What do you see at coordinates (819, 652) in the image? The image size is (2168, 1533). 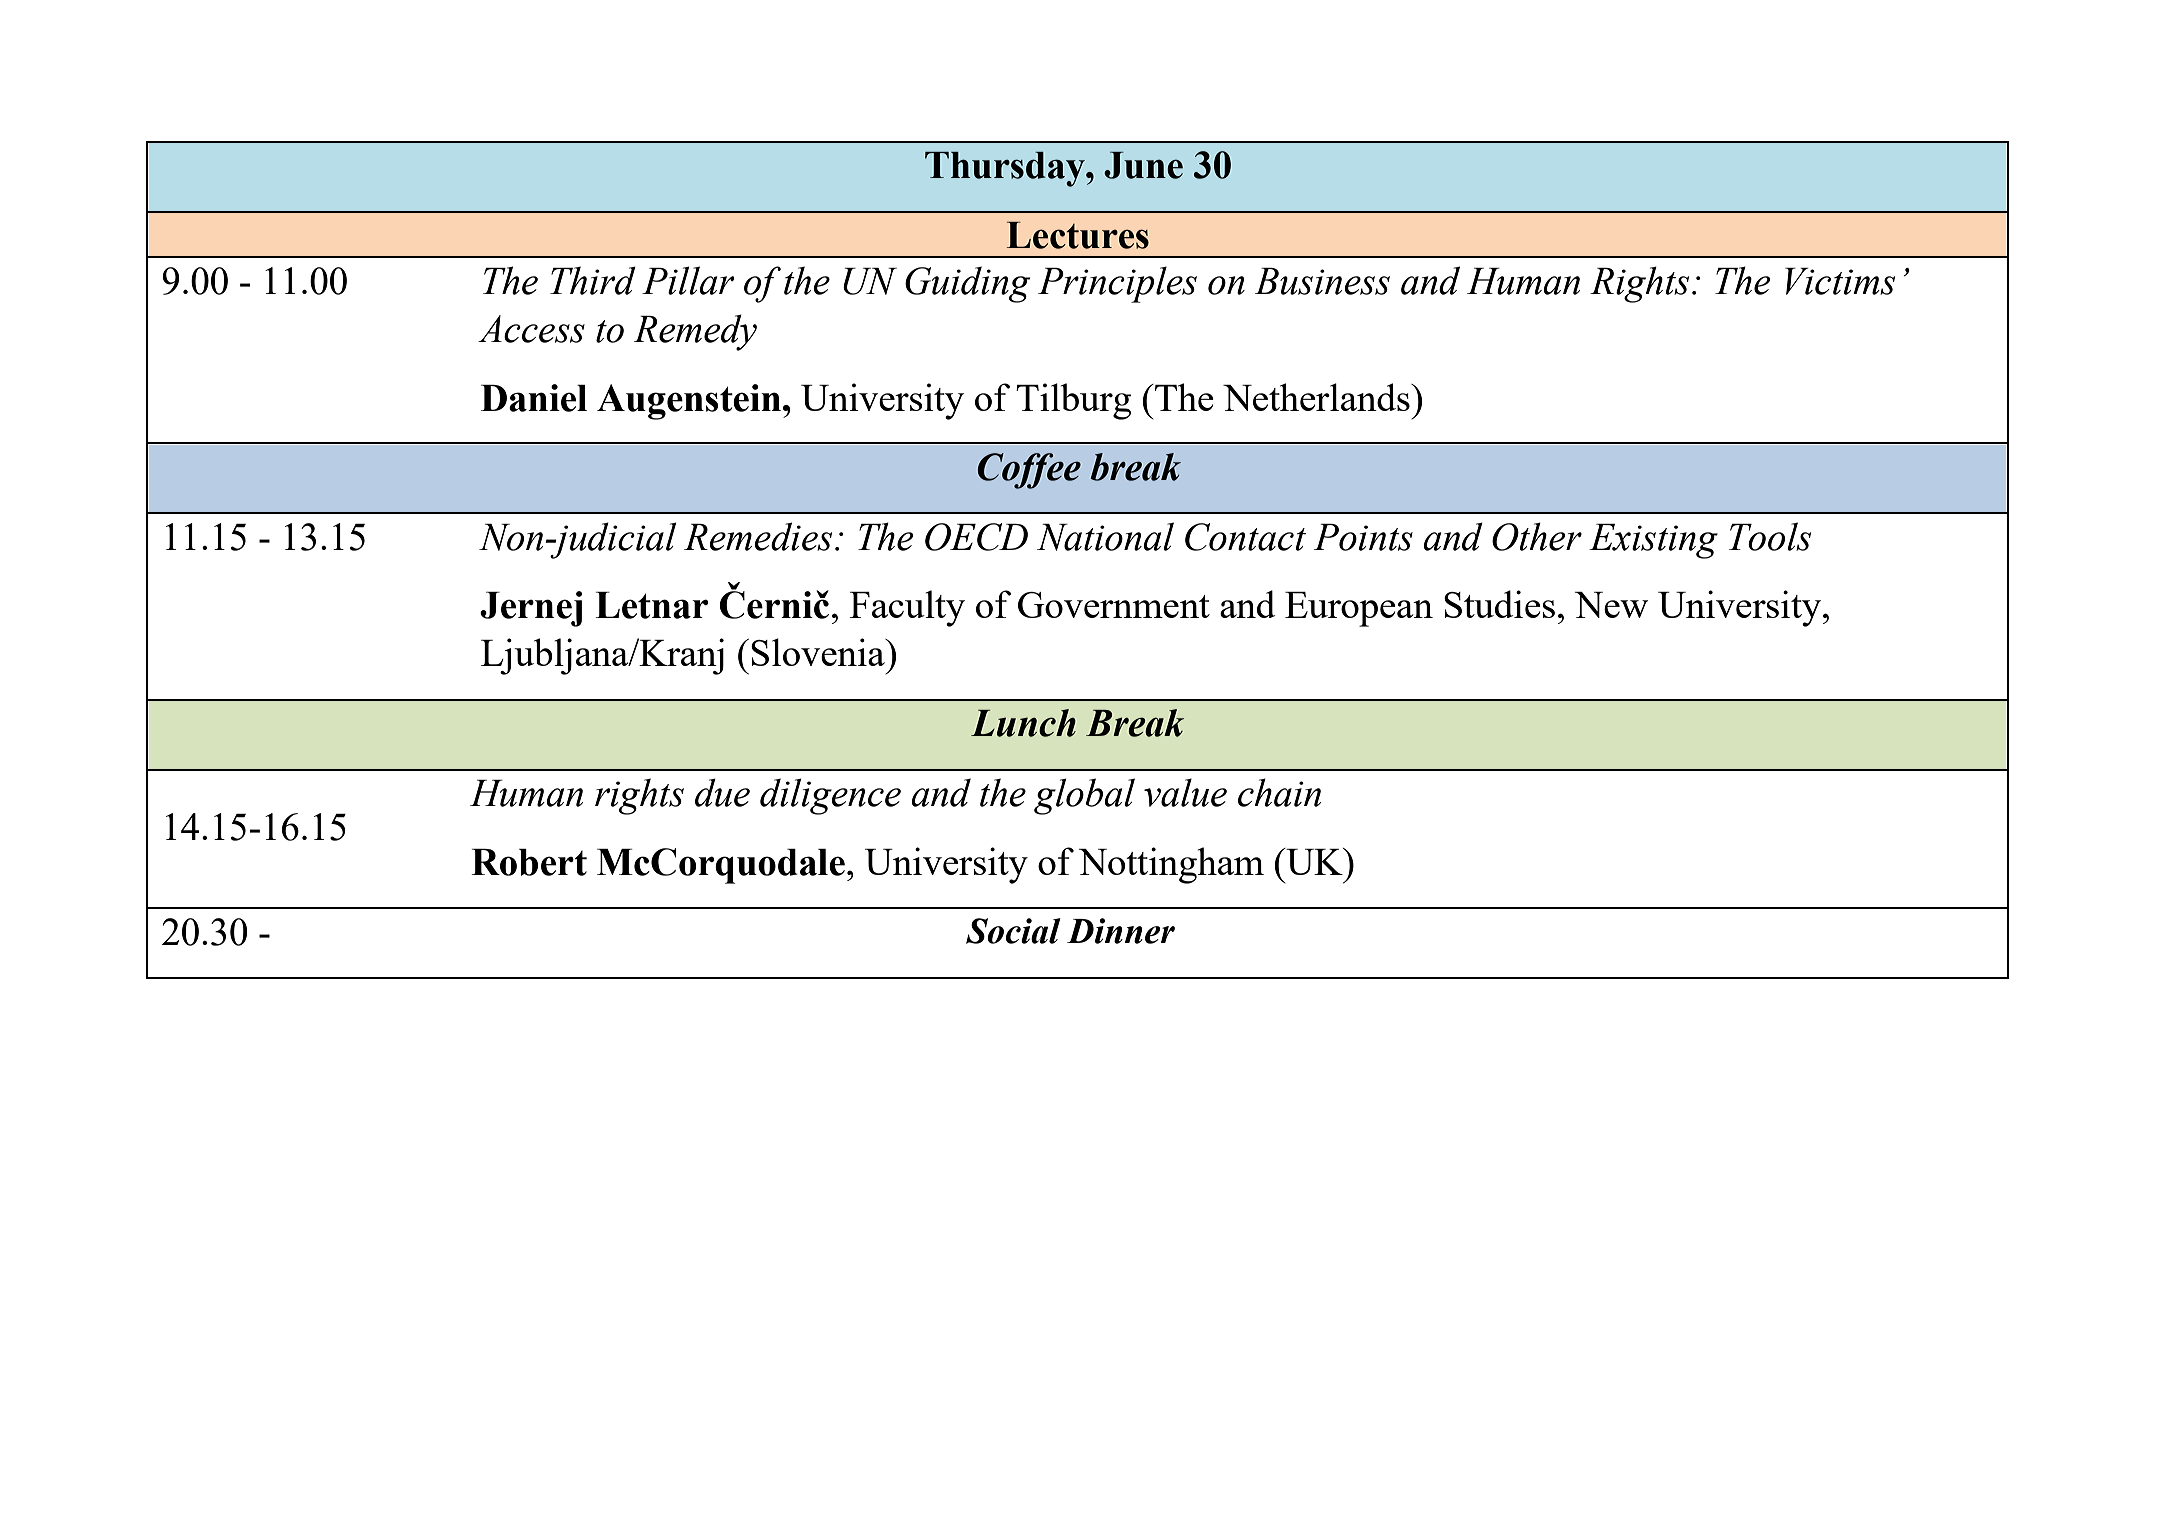 I see `Slovenia` at bounding box center [819, 652].
